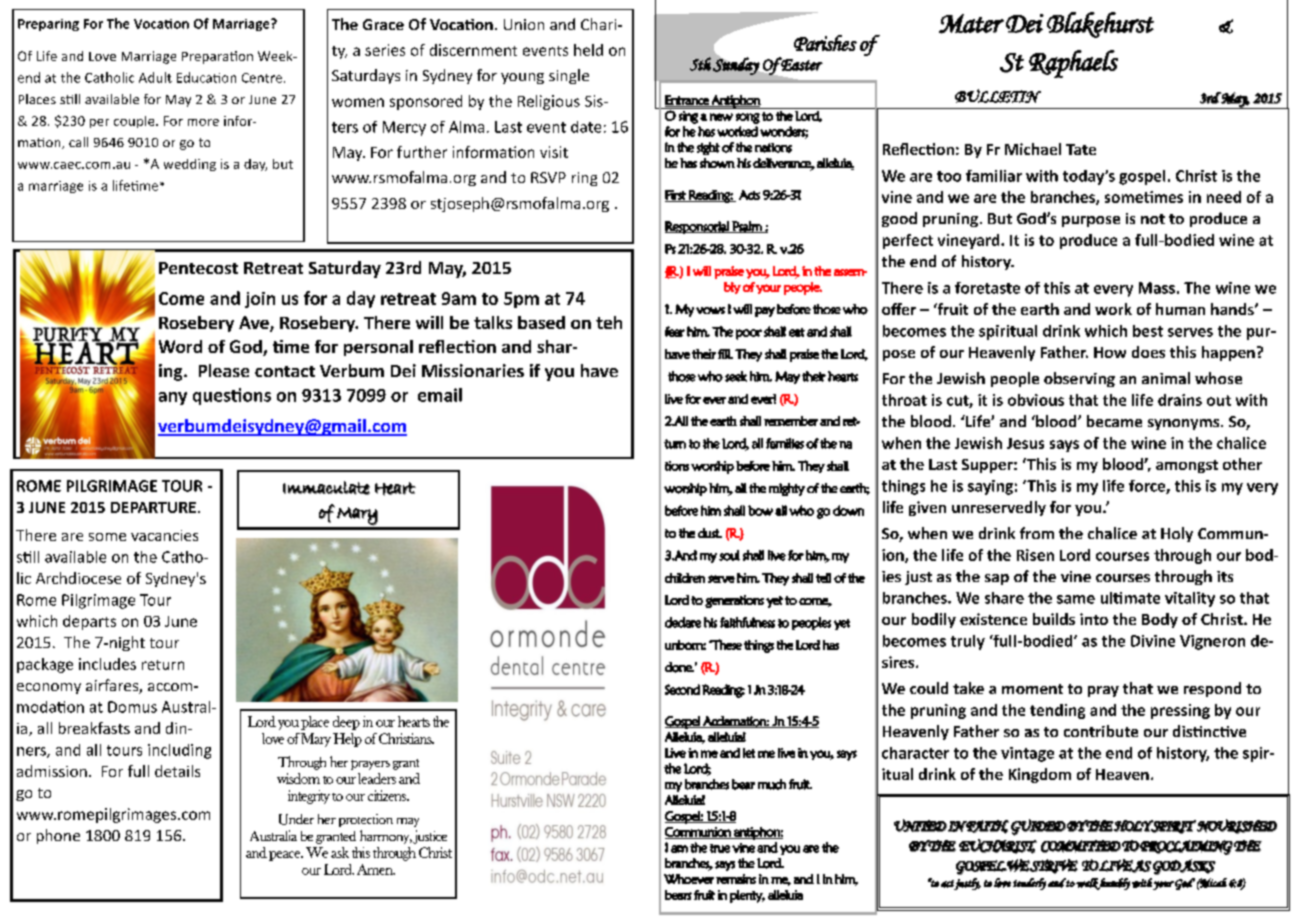 This document has width=1308, height=924. Describe the element at coordinates (153, 507) in the document. I see `DEPARTURE` at that location.
